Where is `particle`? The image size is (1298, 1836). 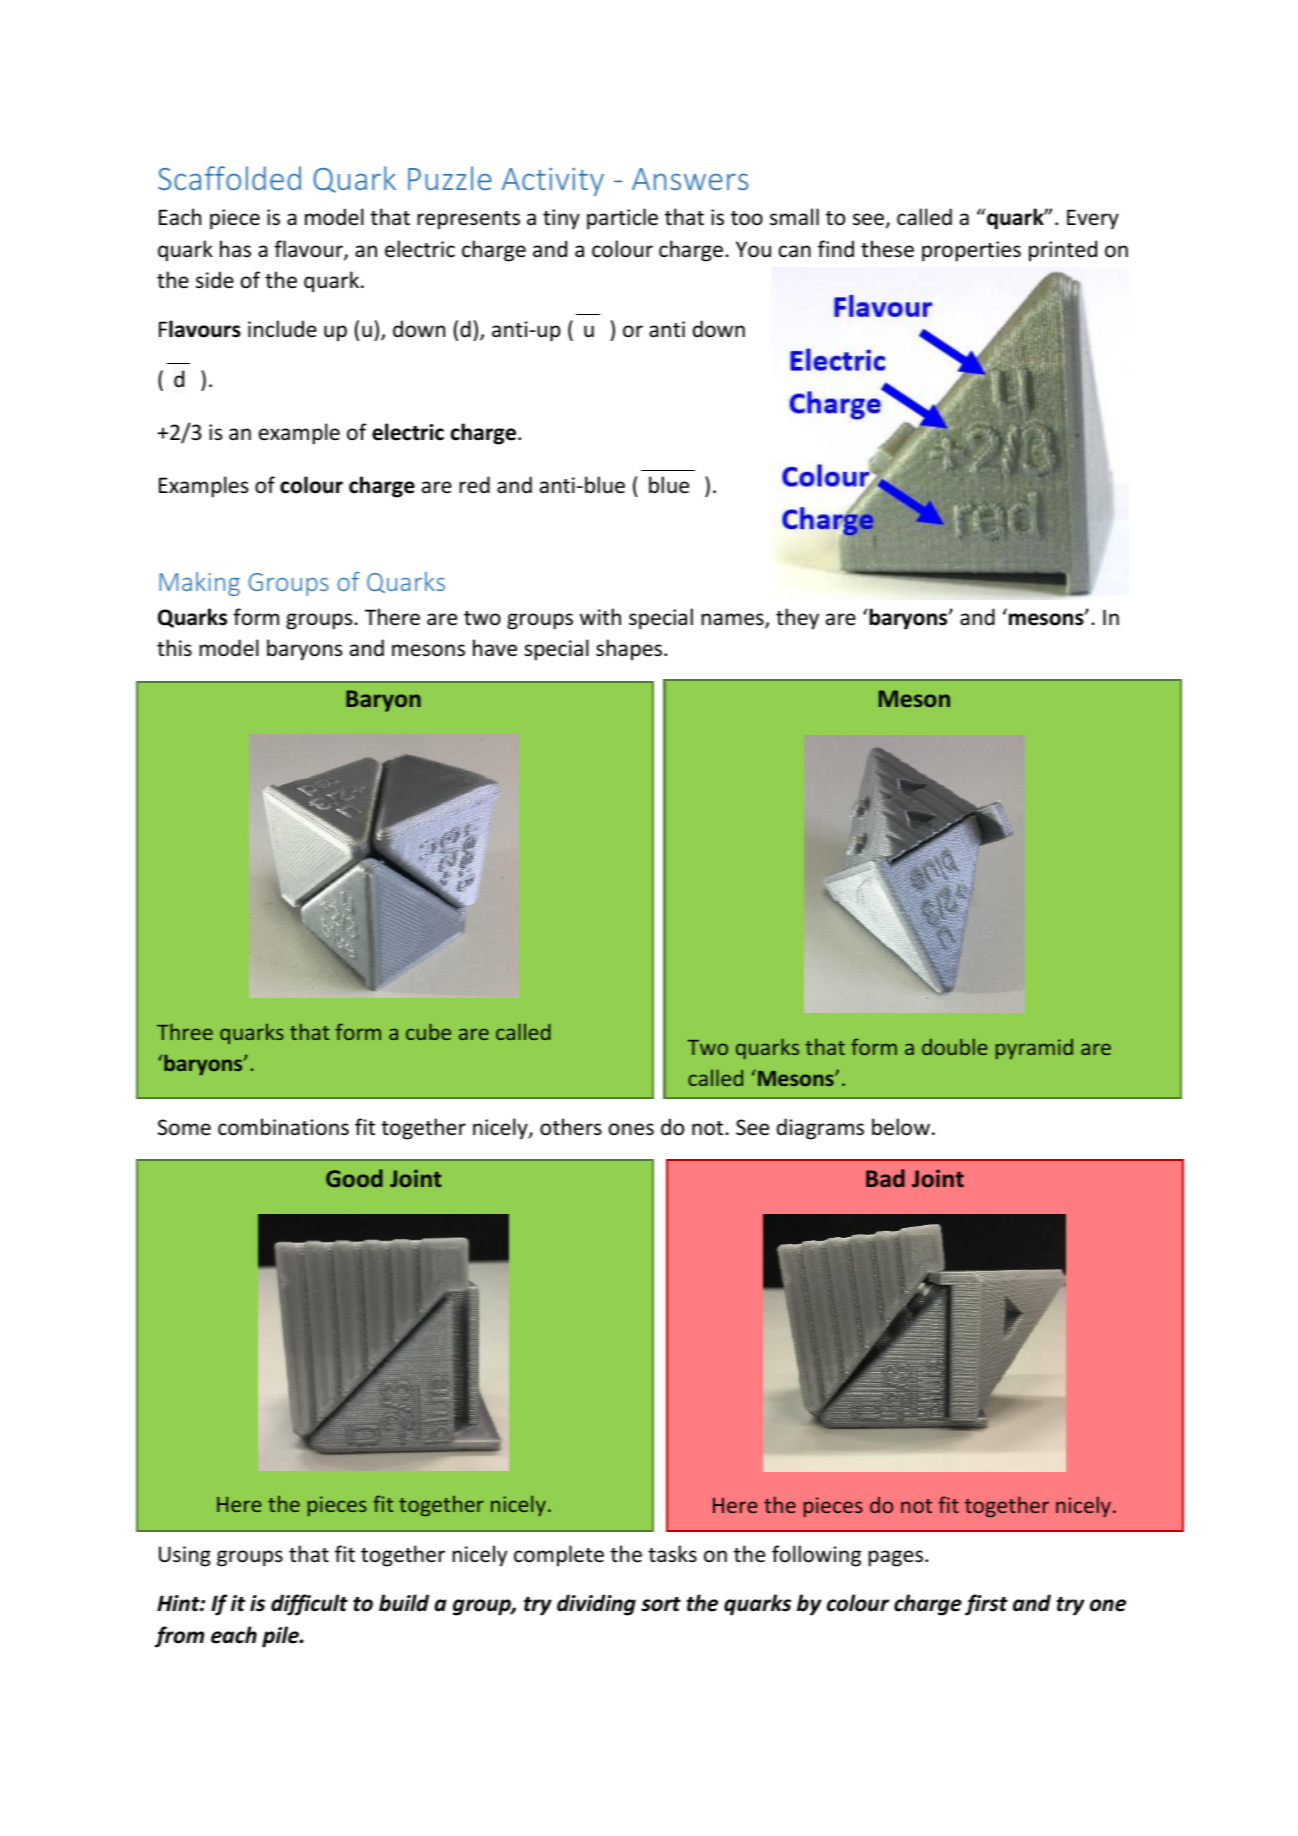
particle is located at coordinates (622, 219).
